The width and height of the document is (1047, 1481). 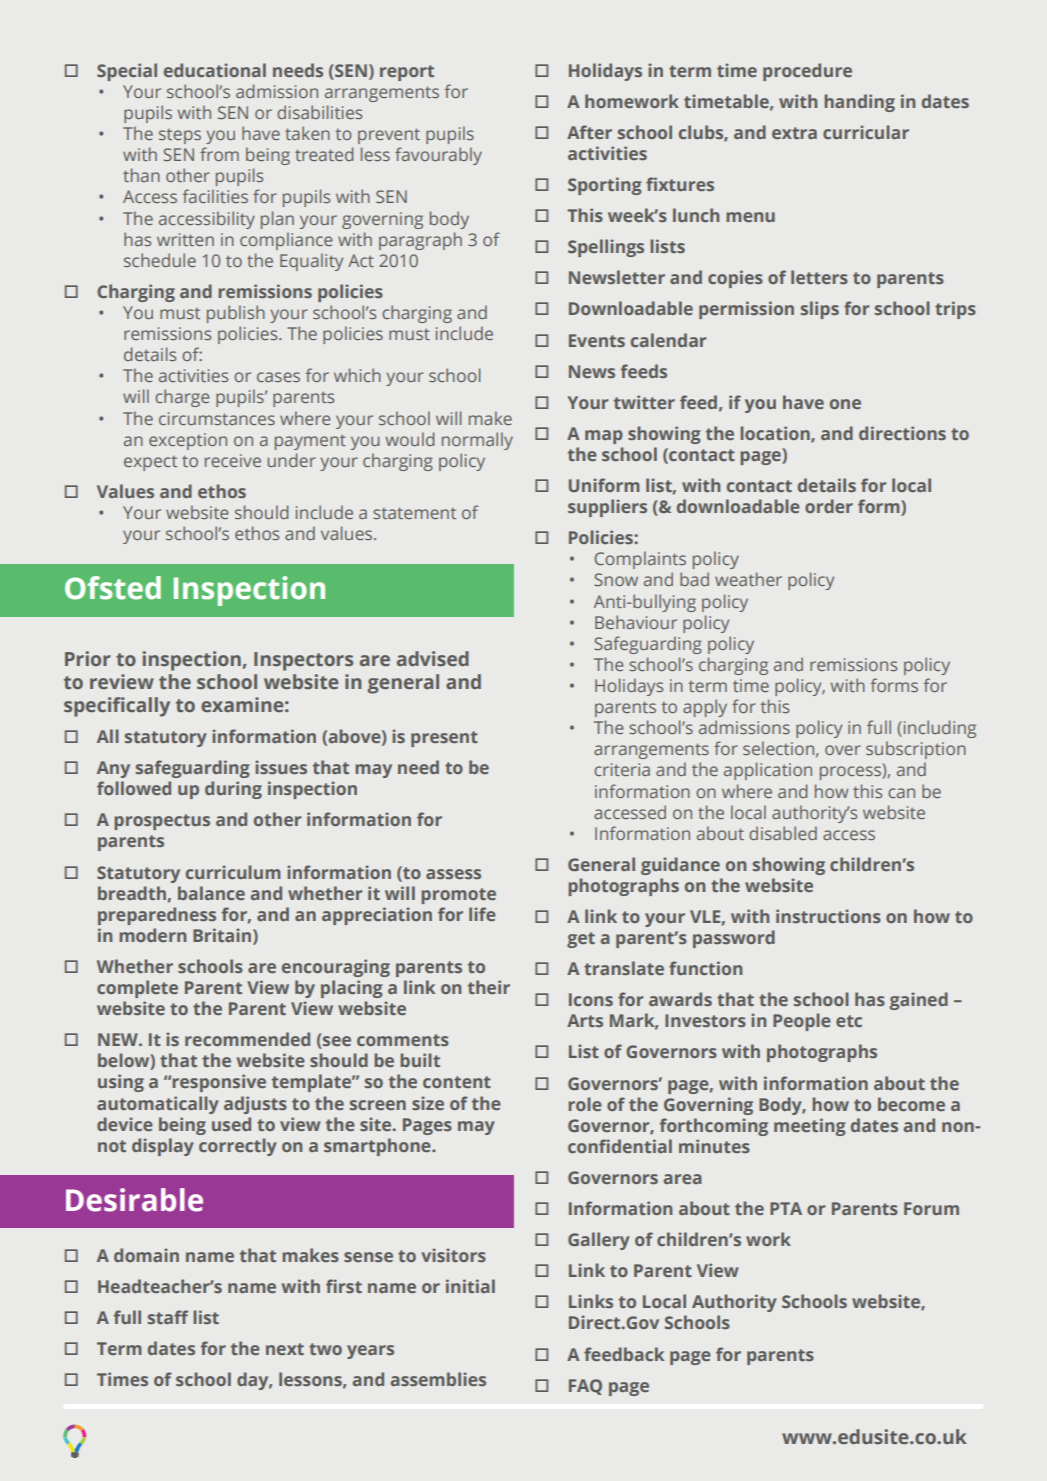 I want to click on specifically, so click(x=117, y=707).
